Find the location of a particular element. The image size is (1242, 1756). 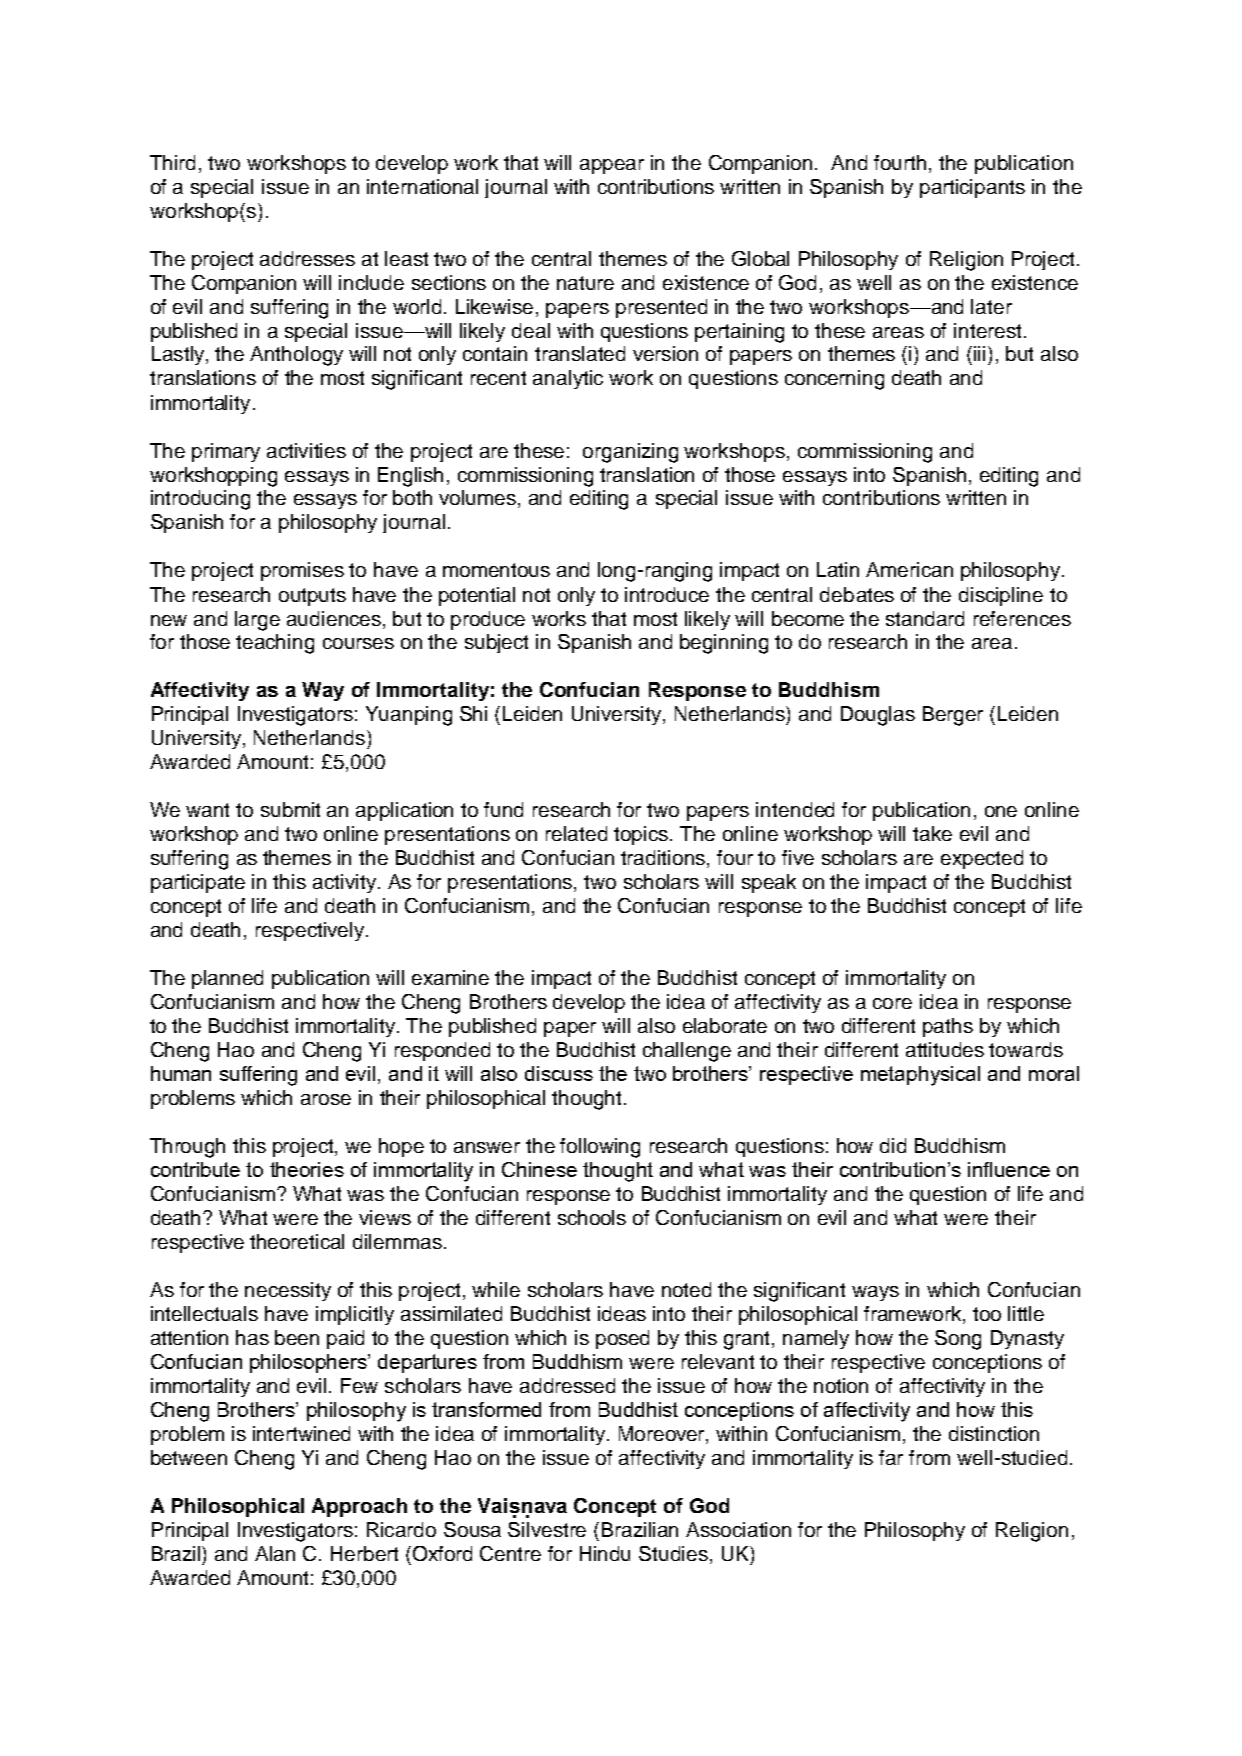

expected is located at coordinates (982, 859).
